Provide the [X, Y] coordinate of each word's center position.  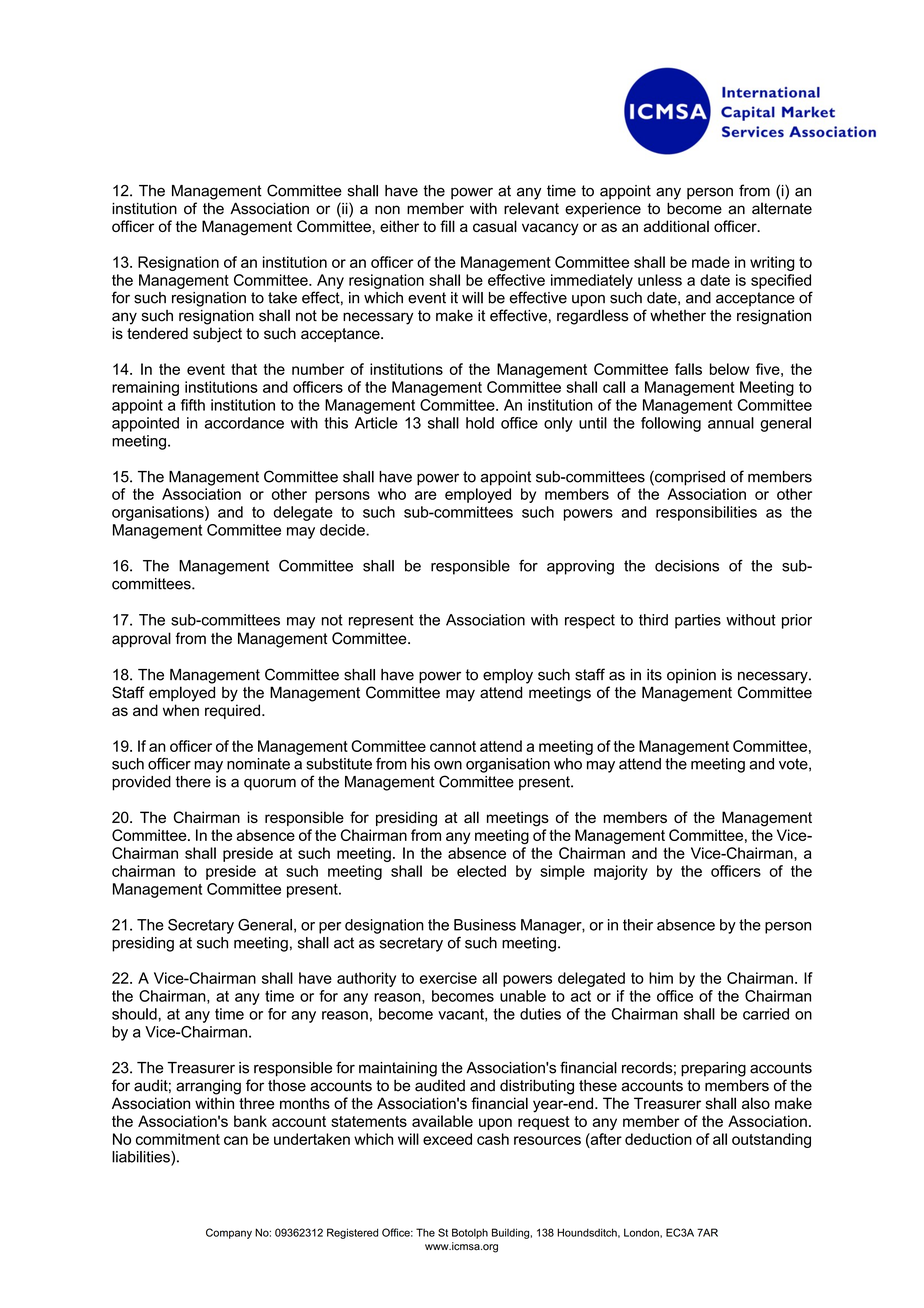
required [232, 711]
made [711, 262]
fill [447, 226]
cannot [453, 746]
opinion [691, 676]
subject [217, 335]
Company [229, 1233]
